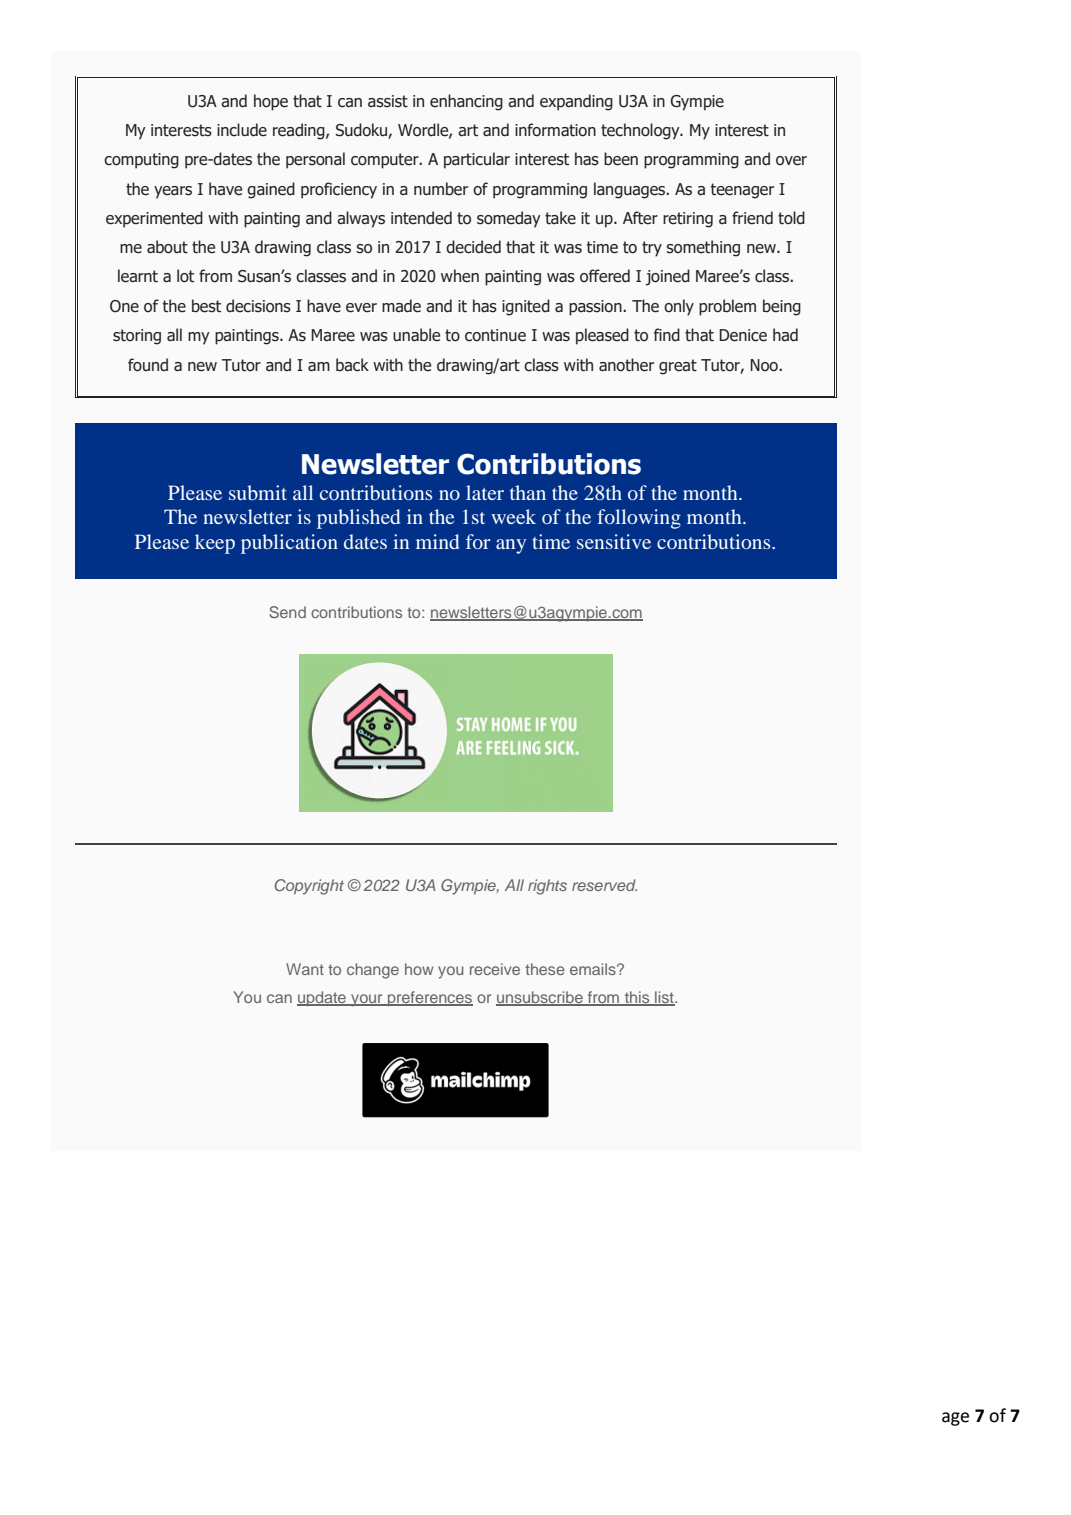 Image resolution: width=1071 pixels, height=1515 pixels. Describe the element at coordinates (641, 131) in the screenshot. I see `technology` at that location.
